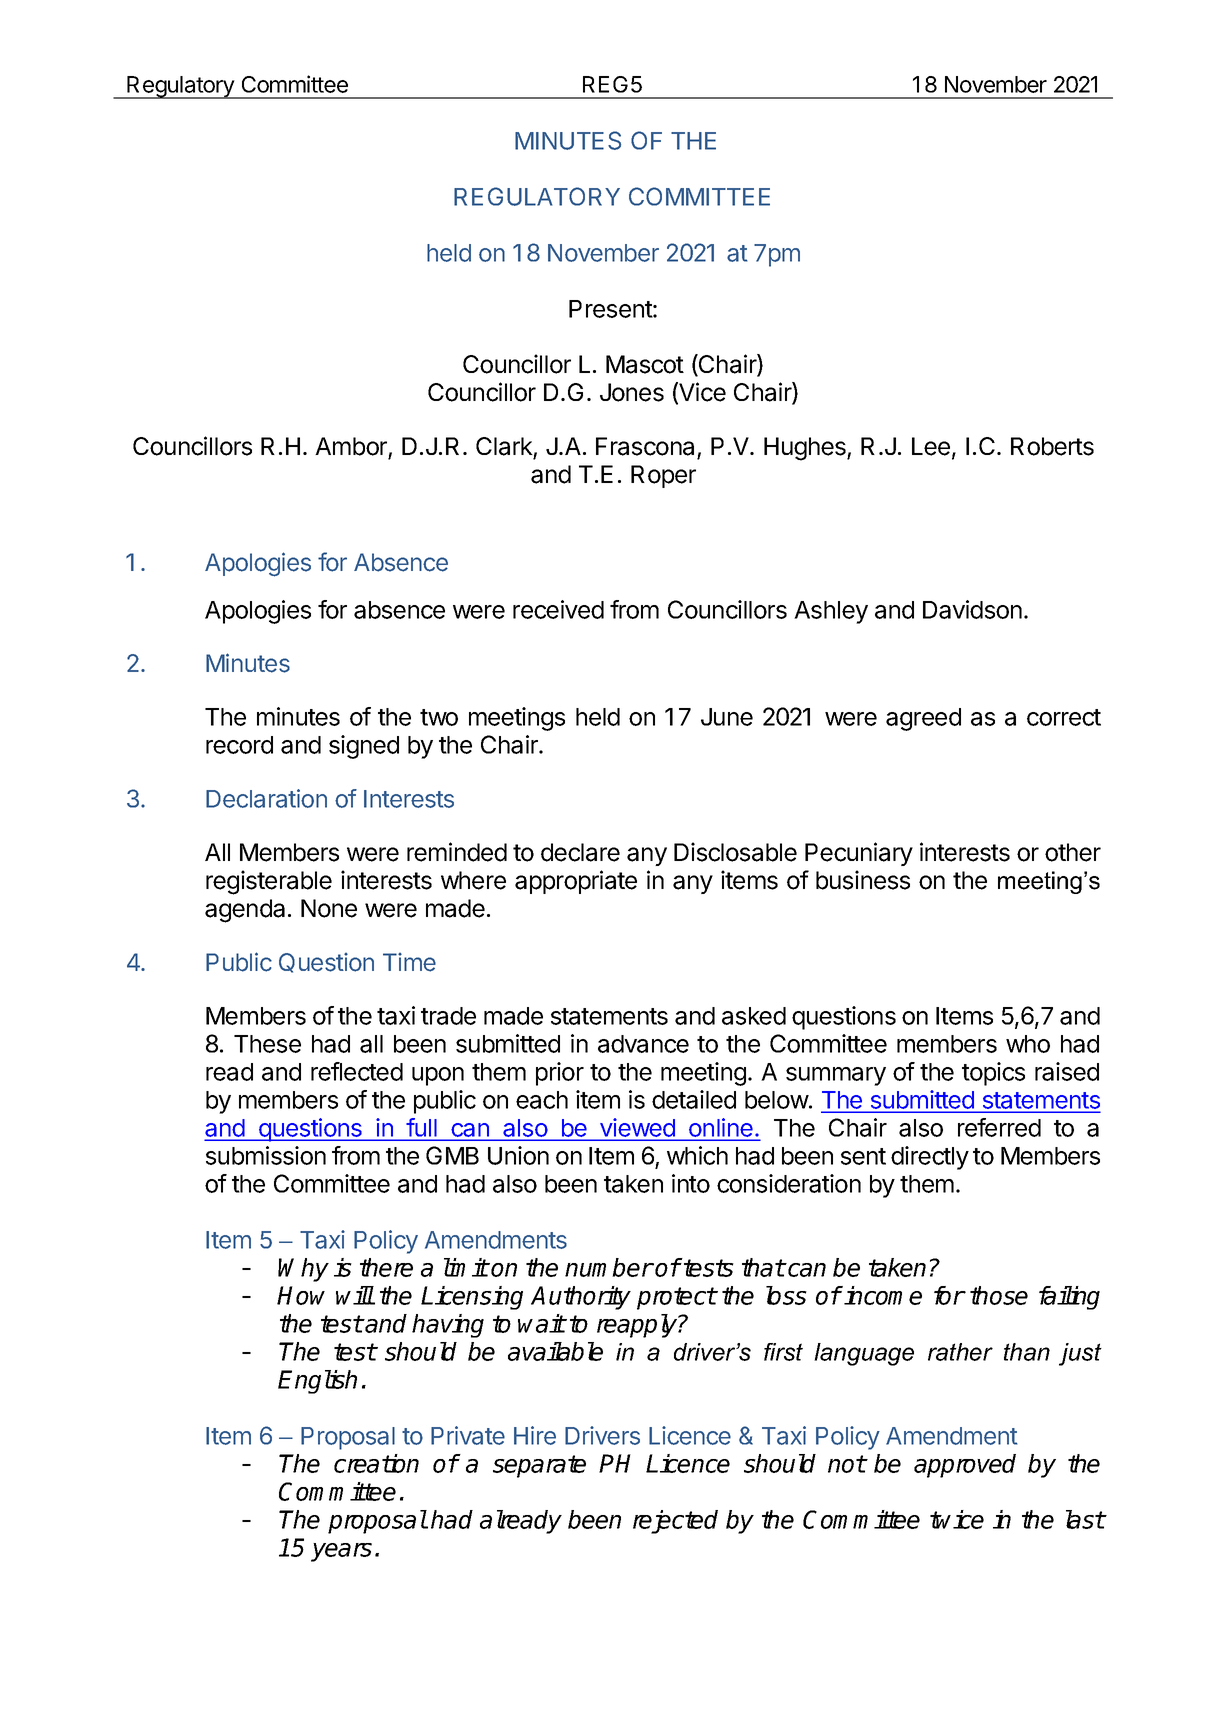  I want to click on years, so click(341, 1552).
